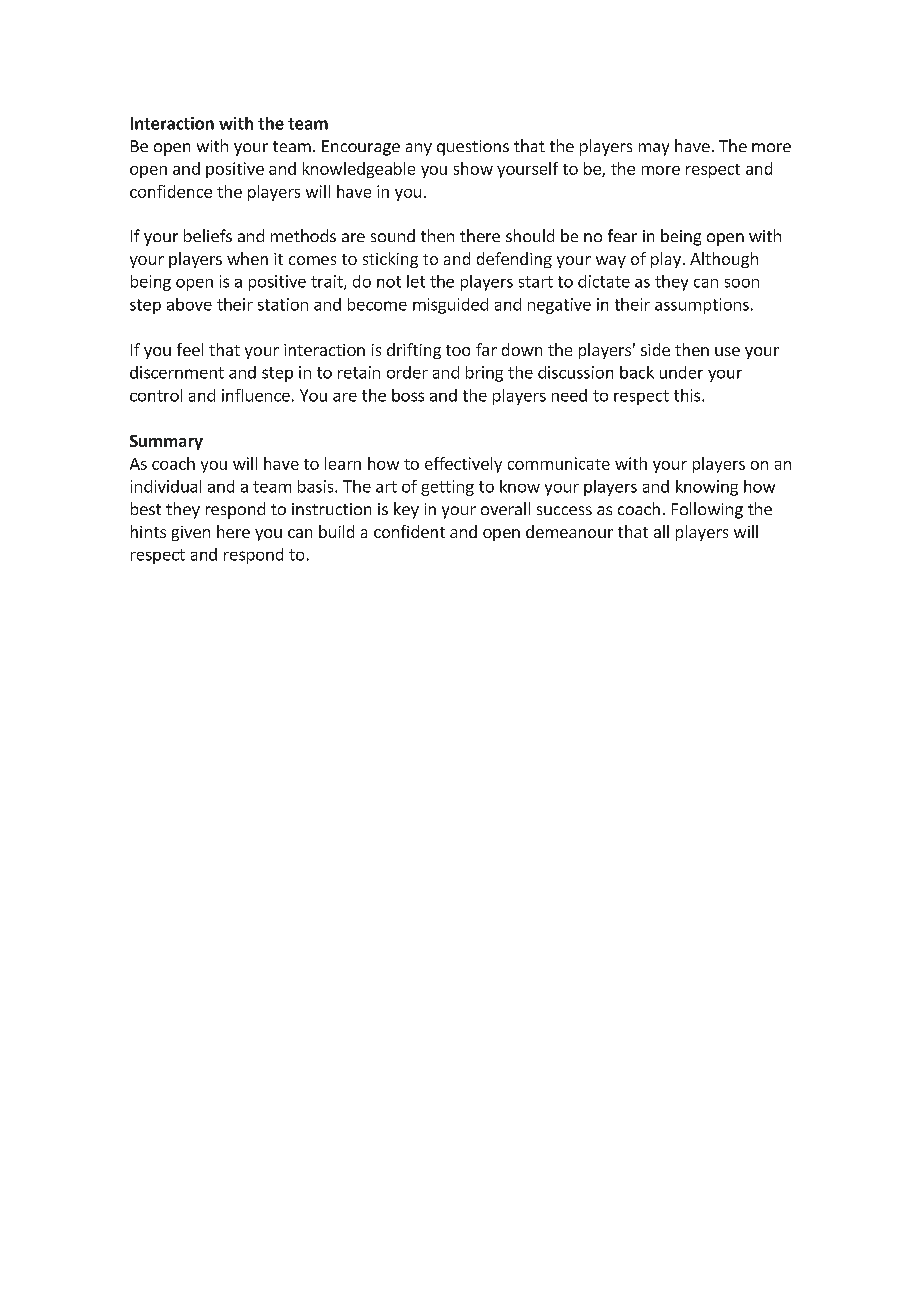 This document has height=1307, width=924. Describe the element at coordinates (171, 191) in the document. I see `confidence` at that location.
